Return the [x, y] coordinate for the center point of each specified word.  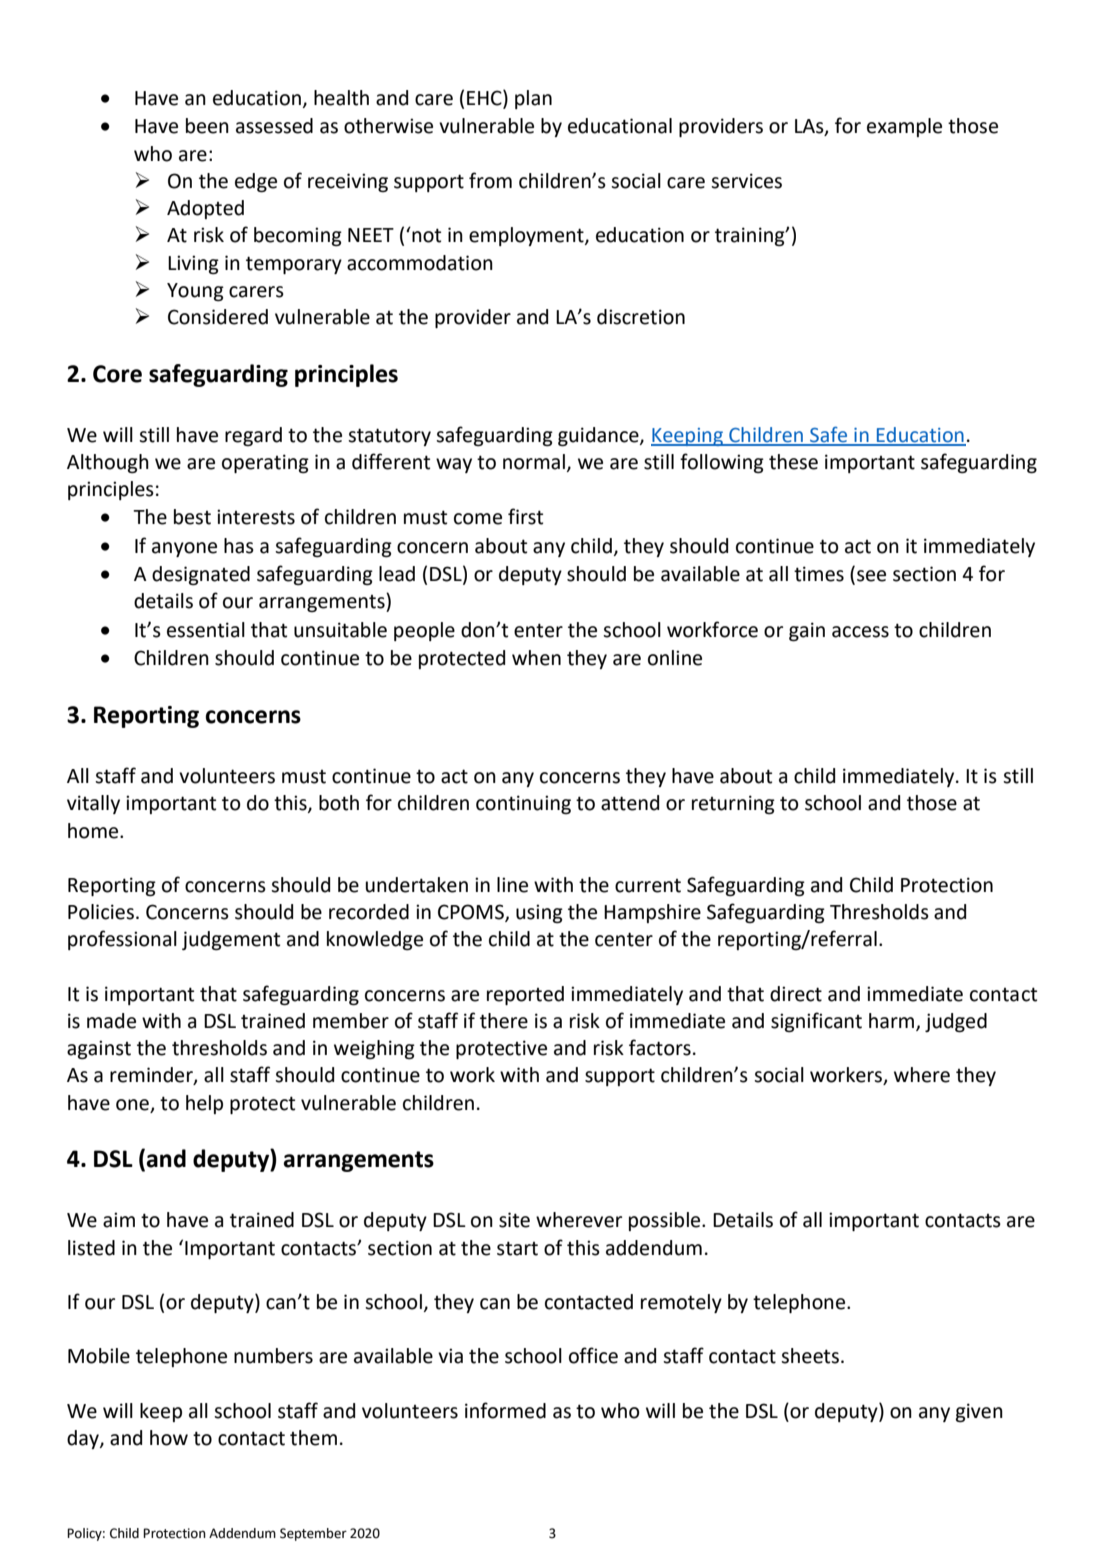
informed [505, 1410]
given [979, 1412]
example [904, 127]
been [207, 126]
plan [533, 99]
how [169, 1438]
